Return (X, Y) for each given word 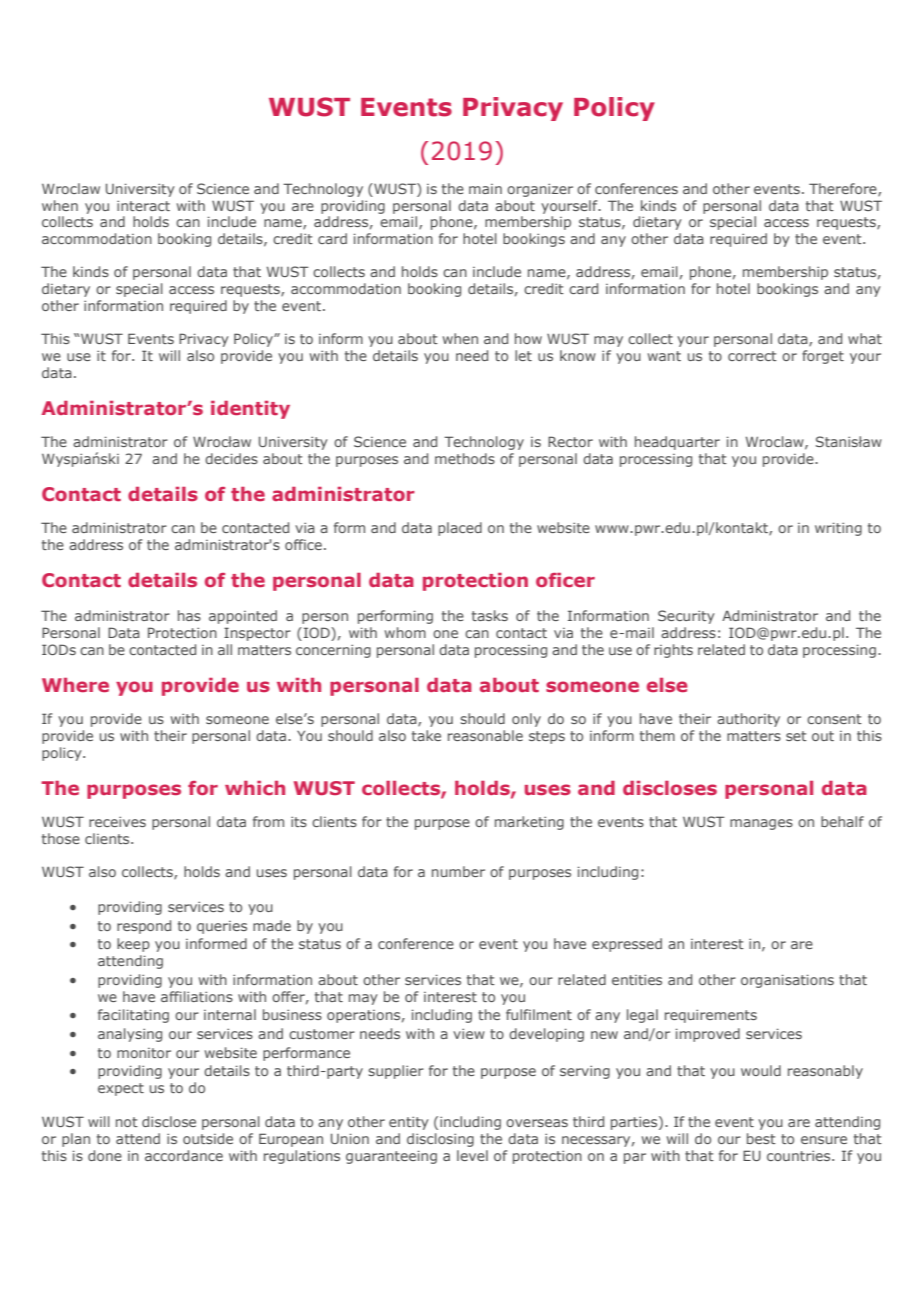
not (127, 1122)
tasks (490, 615)
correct (752, 356)
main (485, 189)
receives (117, 822)
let (523, 355)
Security (686, 617)
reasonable (485, 735)
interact (143, 206)
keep (133, 945)
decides (231, 458)
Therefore (844, 189)
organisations (787, 981)
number (458, 871)
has (189, 615)
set (796, 736)
